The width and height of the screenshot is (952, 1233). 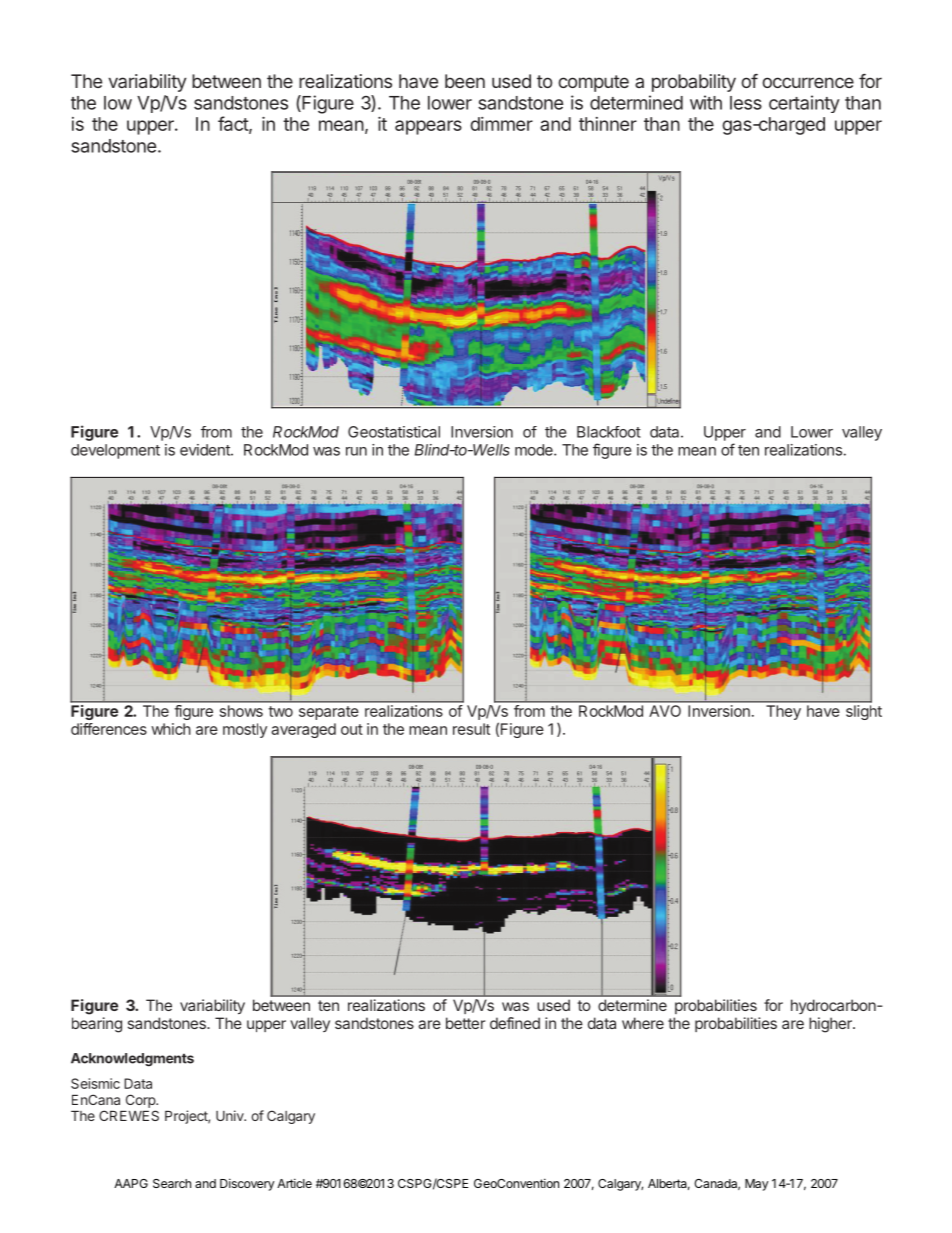 What do you see at coordinates (171, 729) in the screenshot?
I see `which` at bounding box center [171, 729].
